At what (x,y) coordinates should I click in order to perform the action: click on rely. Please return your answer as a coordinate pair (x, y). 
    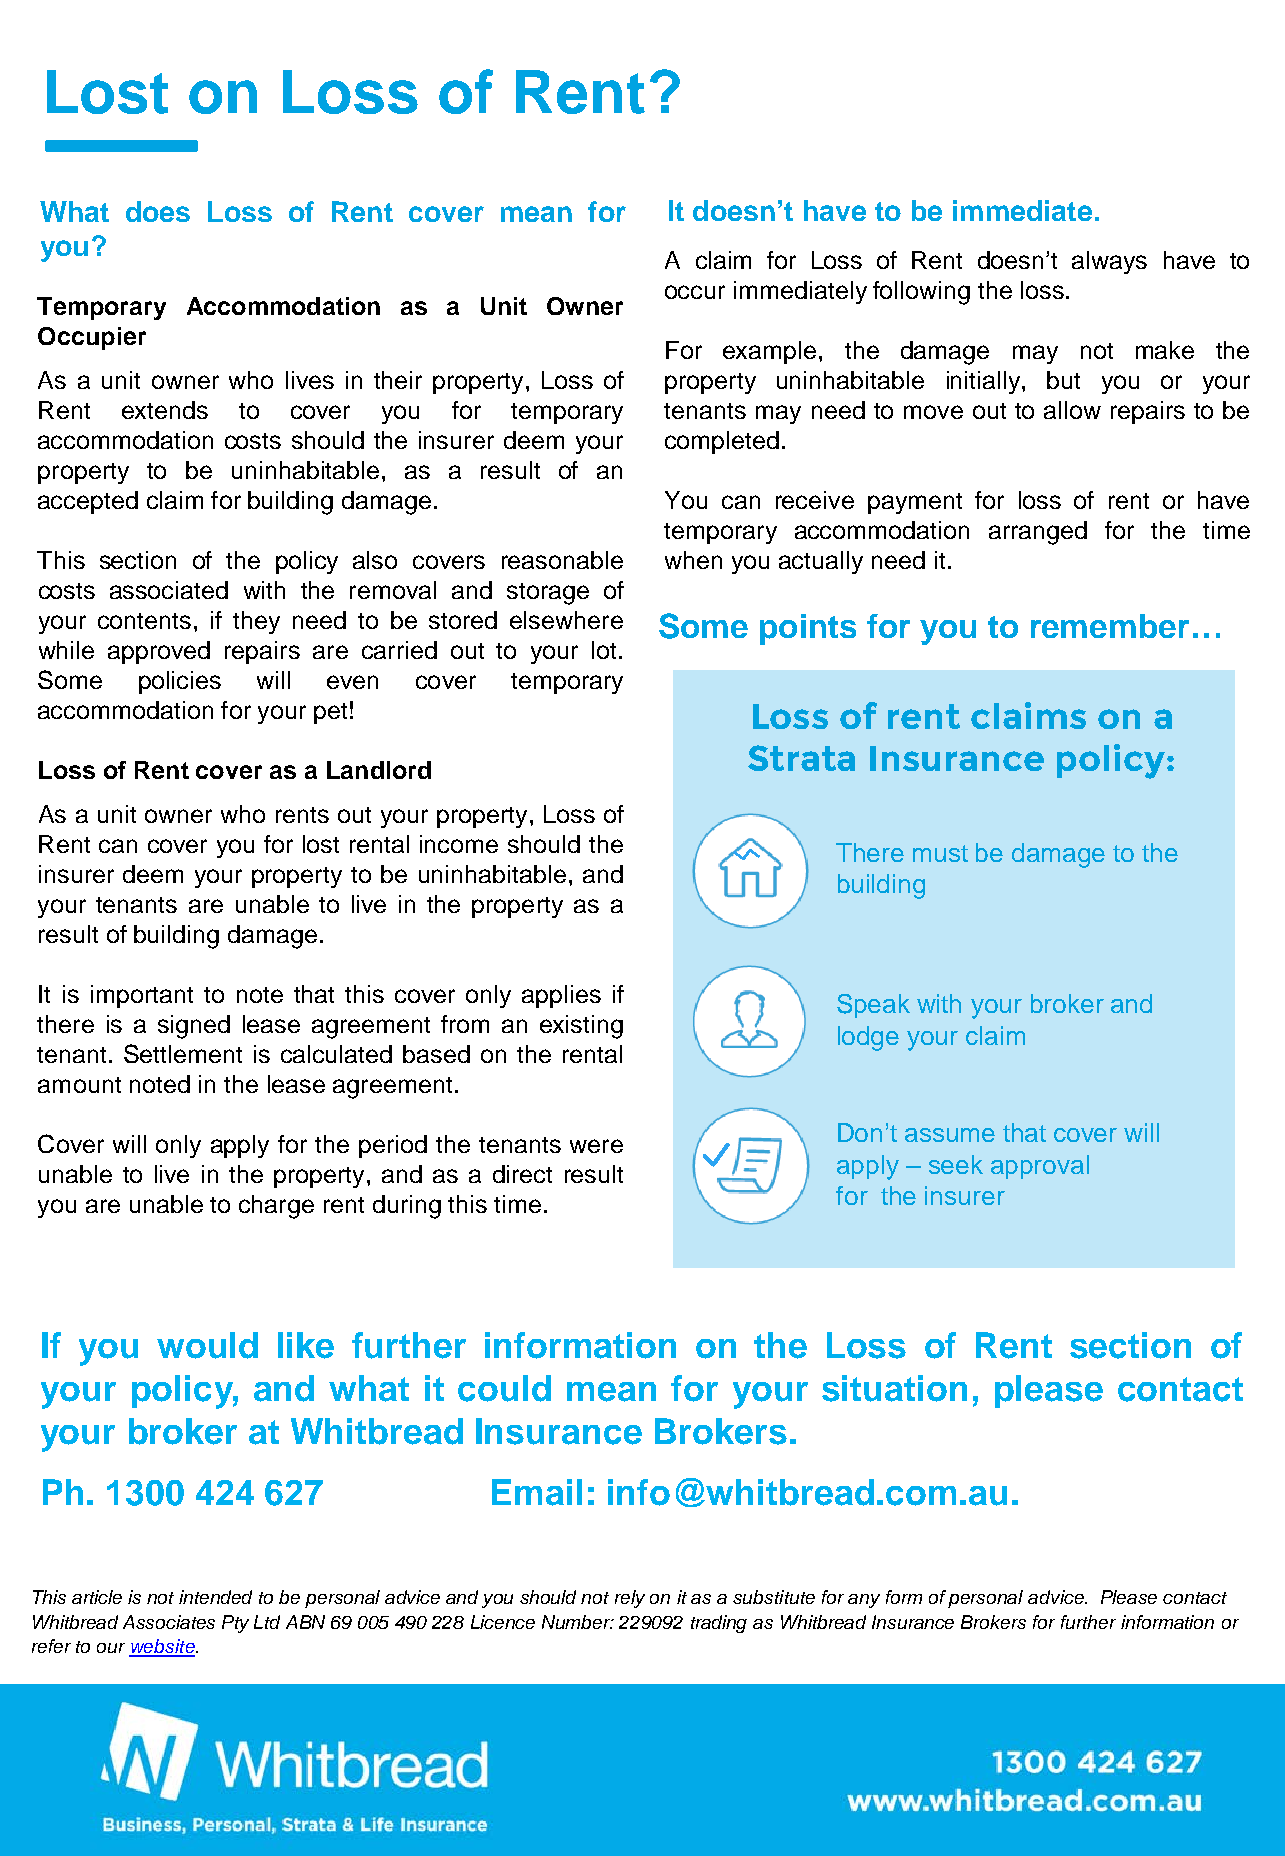
    Looking at the image, I should click on (630, 1599).
